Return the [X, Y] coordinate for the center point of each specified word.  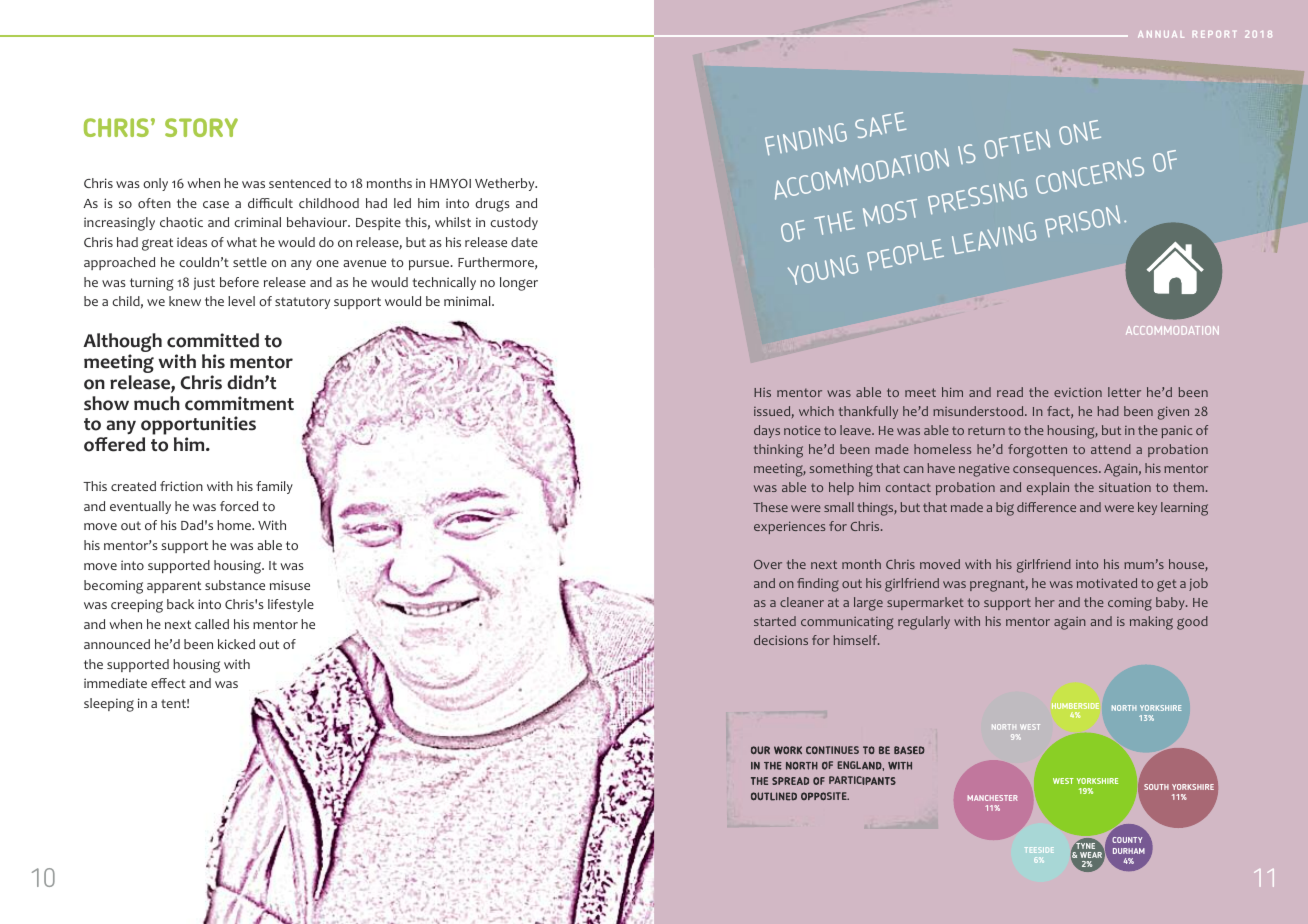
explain [1048, 488]
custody [514, 223]
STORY [201, 127]
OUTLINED [774, 796]
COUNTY [1127, 840]
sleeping [109, 705]
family [274, 487]
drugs [492, 205]
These [770, 507]
